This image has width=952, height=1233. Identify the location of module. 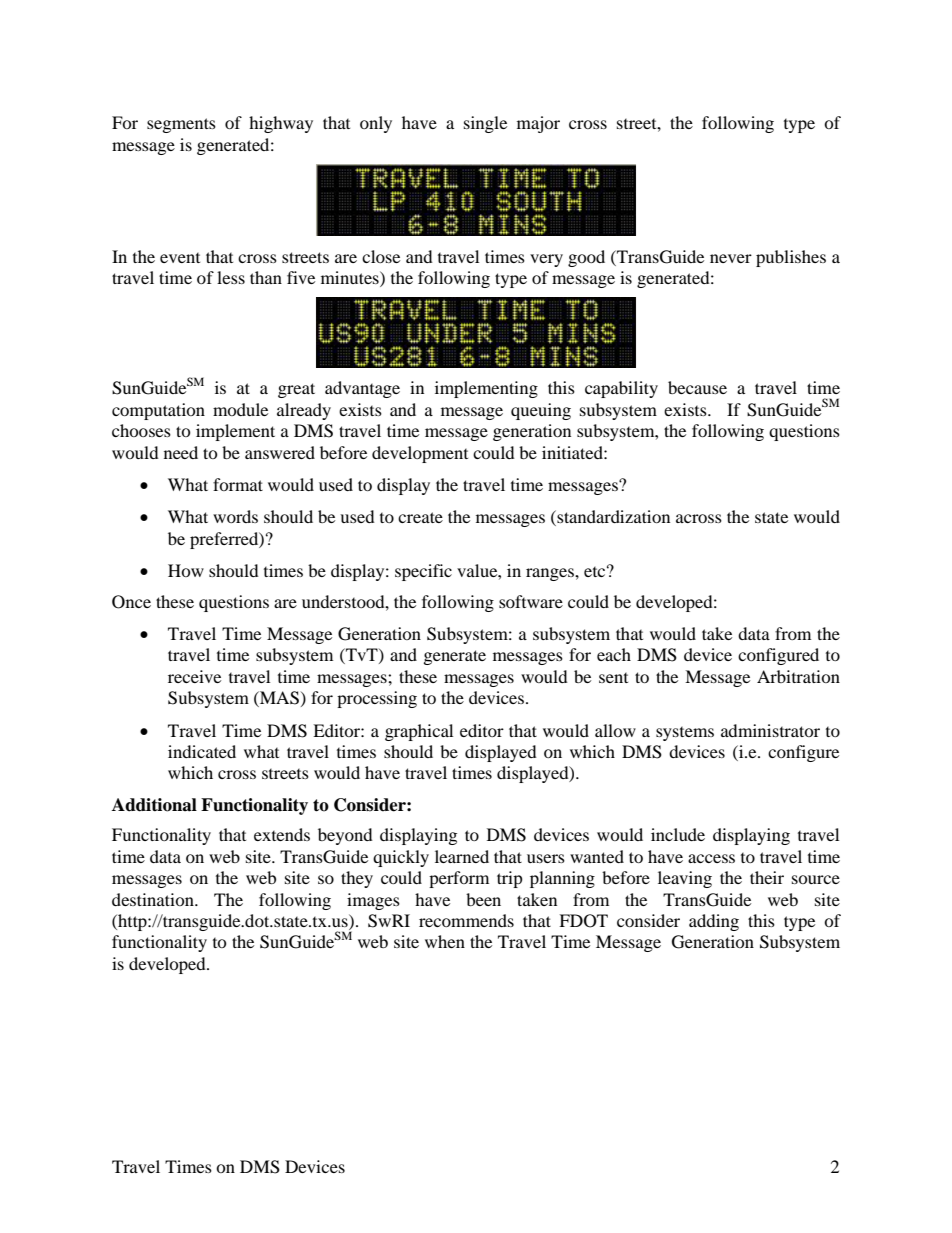
(240, 409).
